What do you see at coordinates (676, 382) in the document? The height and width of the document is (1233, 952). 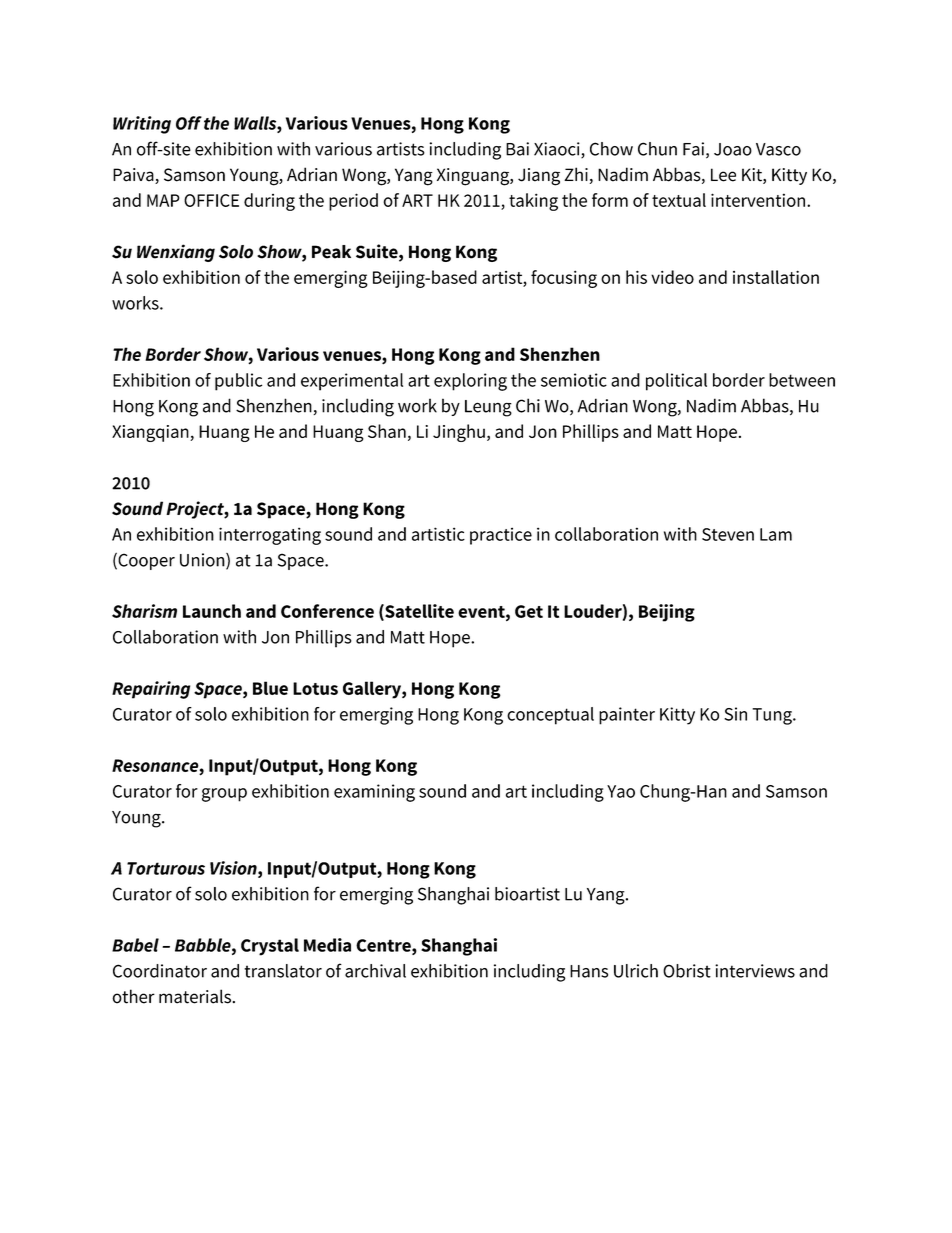 I see `political` at bounding box center [676, 382].
